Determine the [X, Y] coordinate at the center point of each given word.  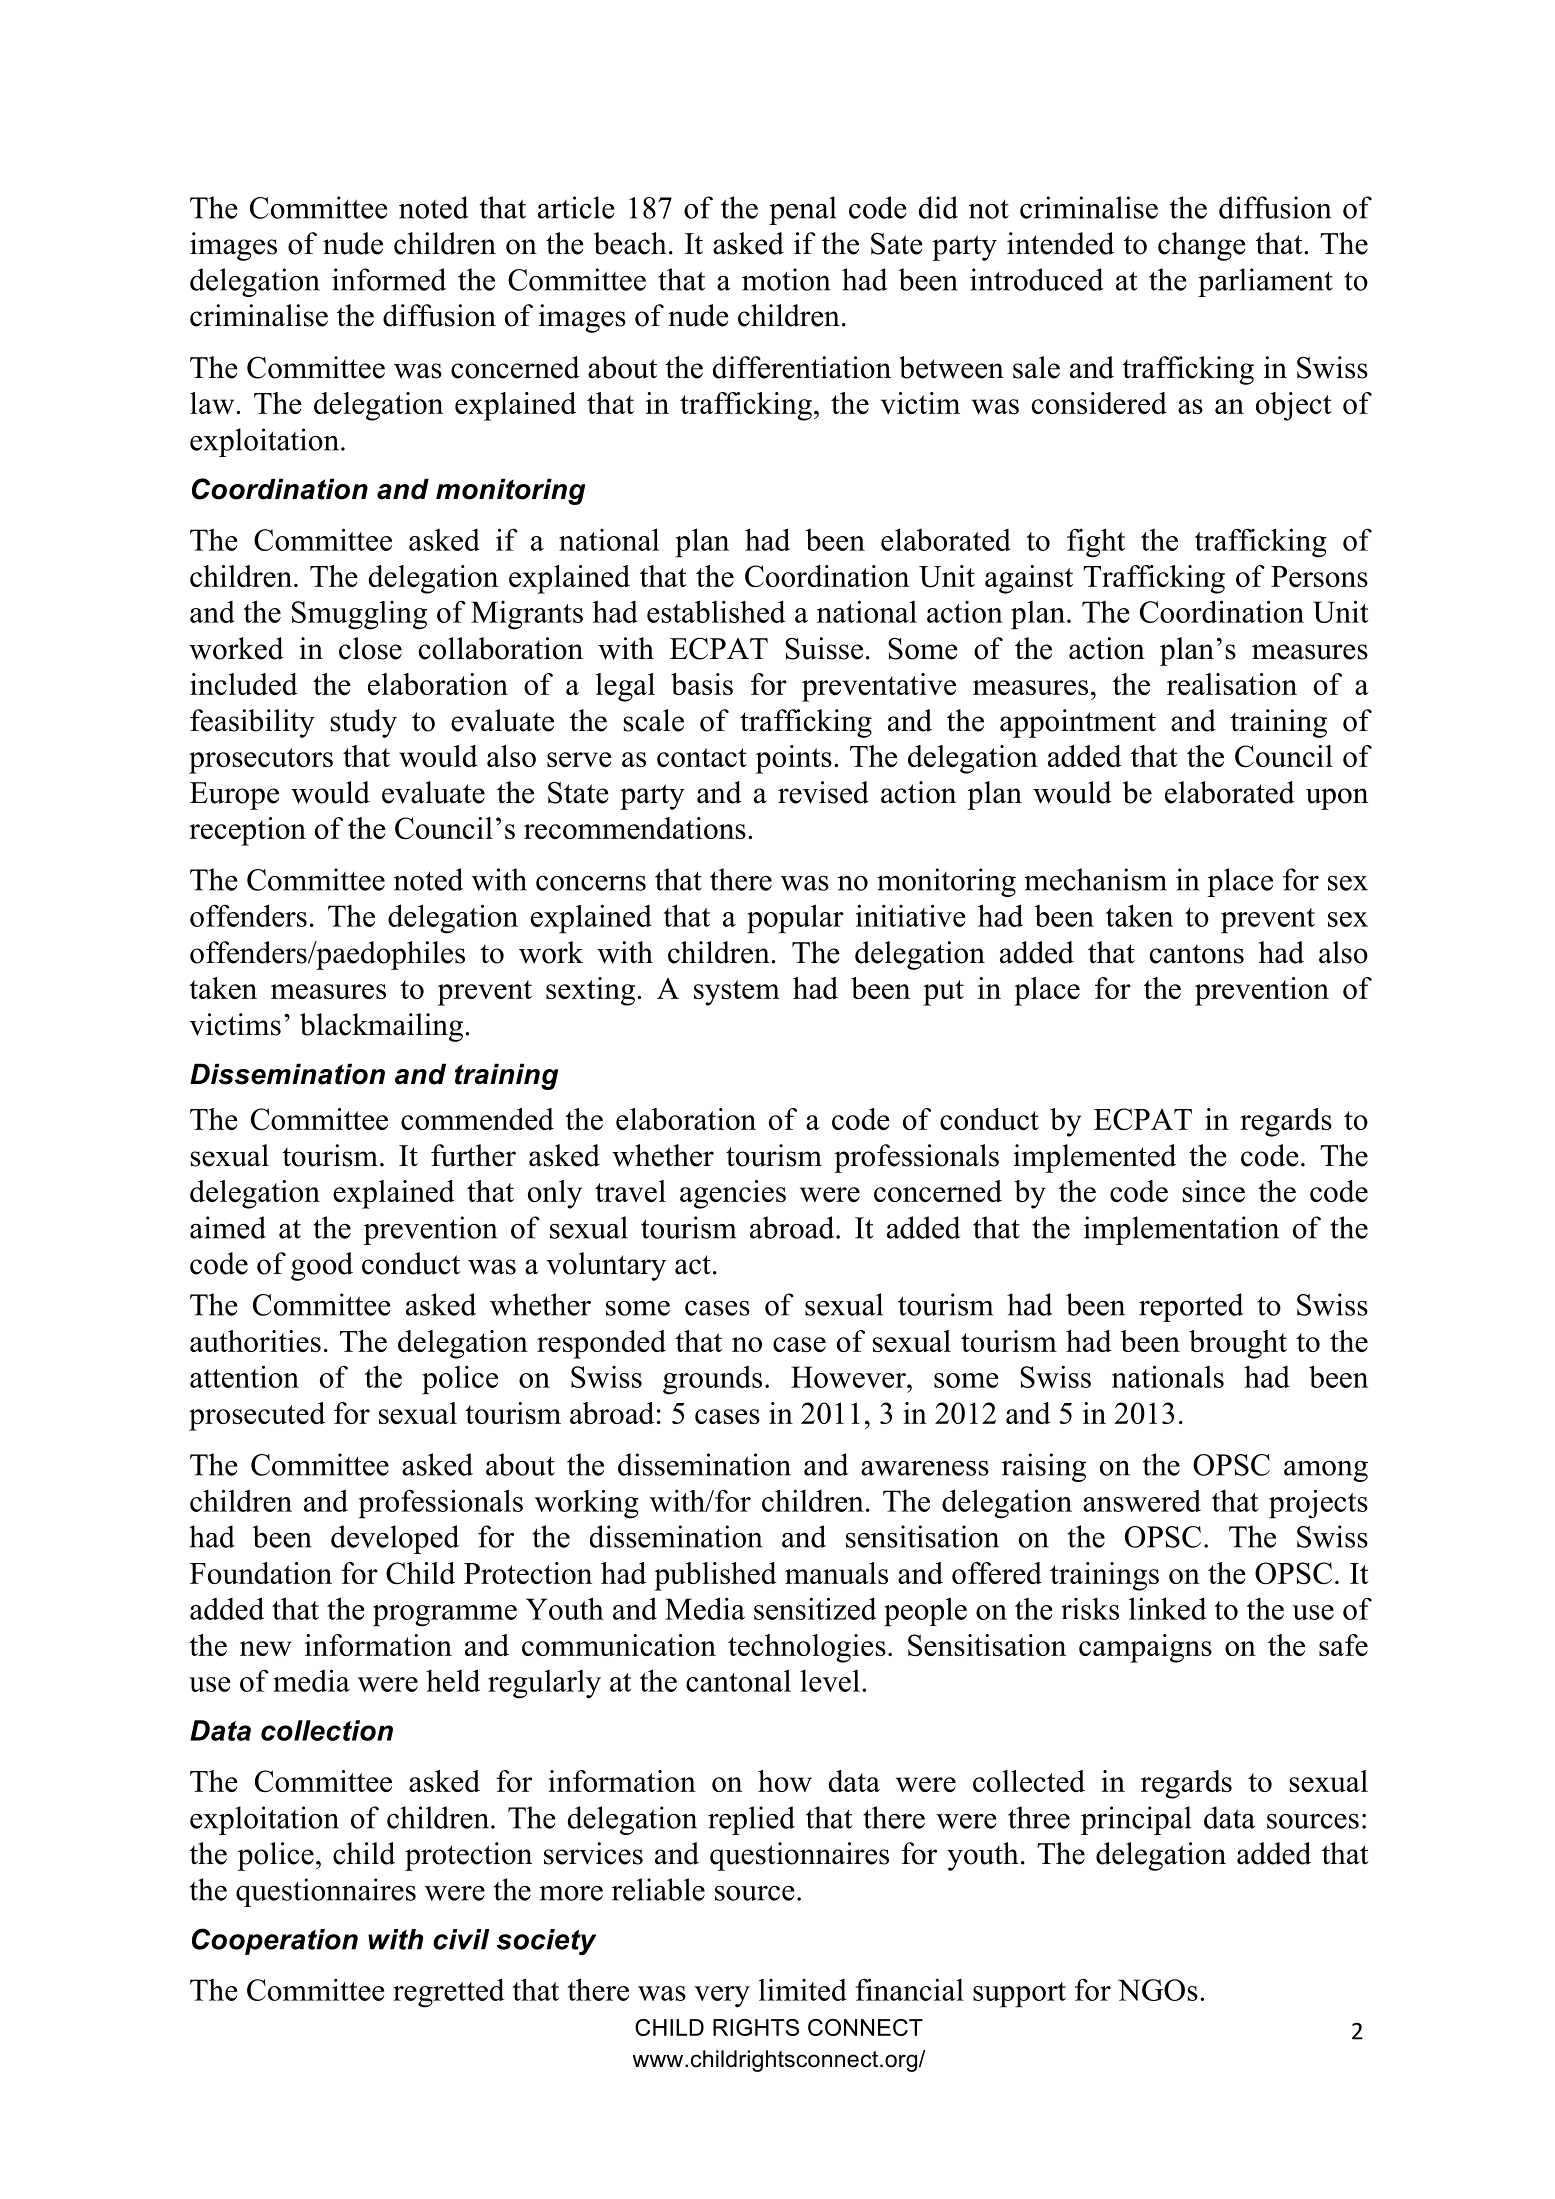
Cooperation [275, 1941]
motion [786, 279]
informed [389, 279]
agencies [733, 1194]
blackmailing [383, 1027]
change [1202, 246]
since [1214, 1191]
